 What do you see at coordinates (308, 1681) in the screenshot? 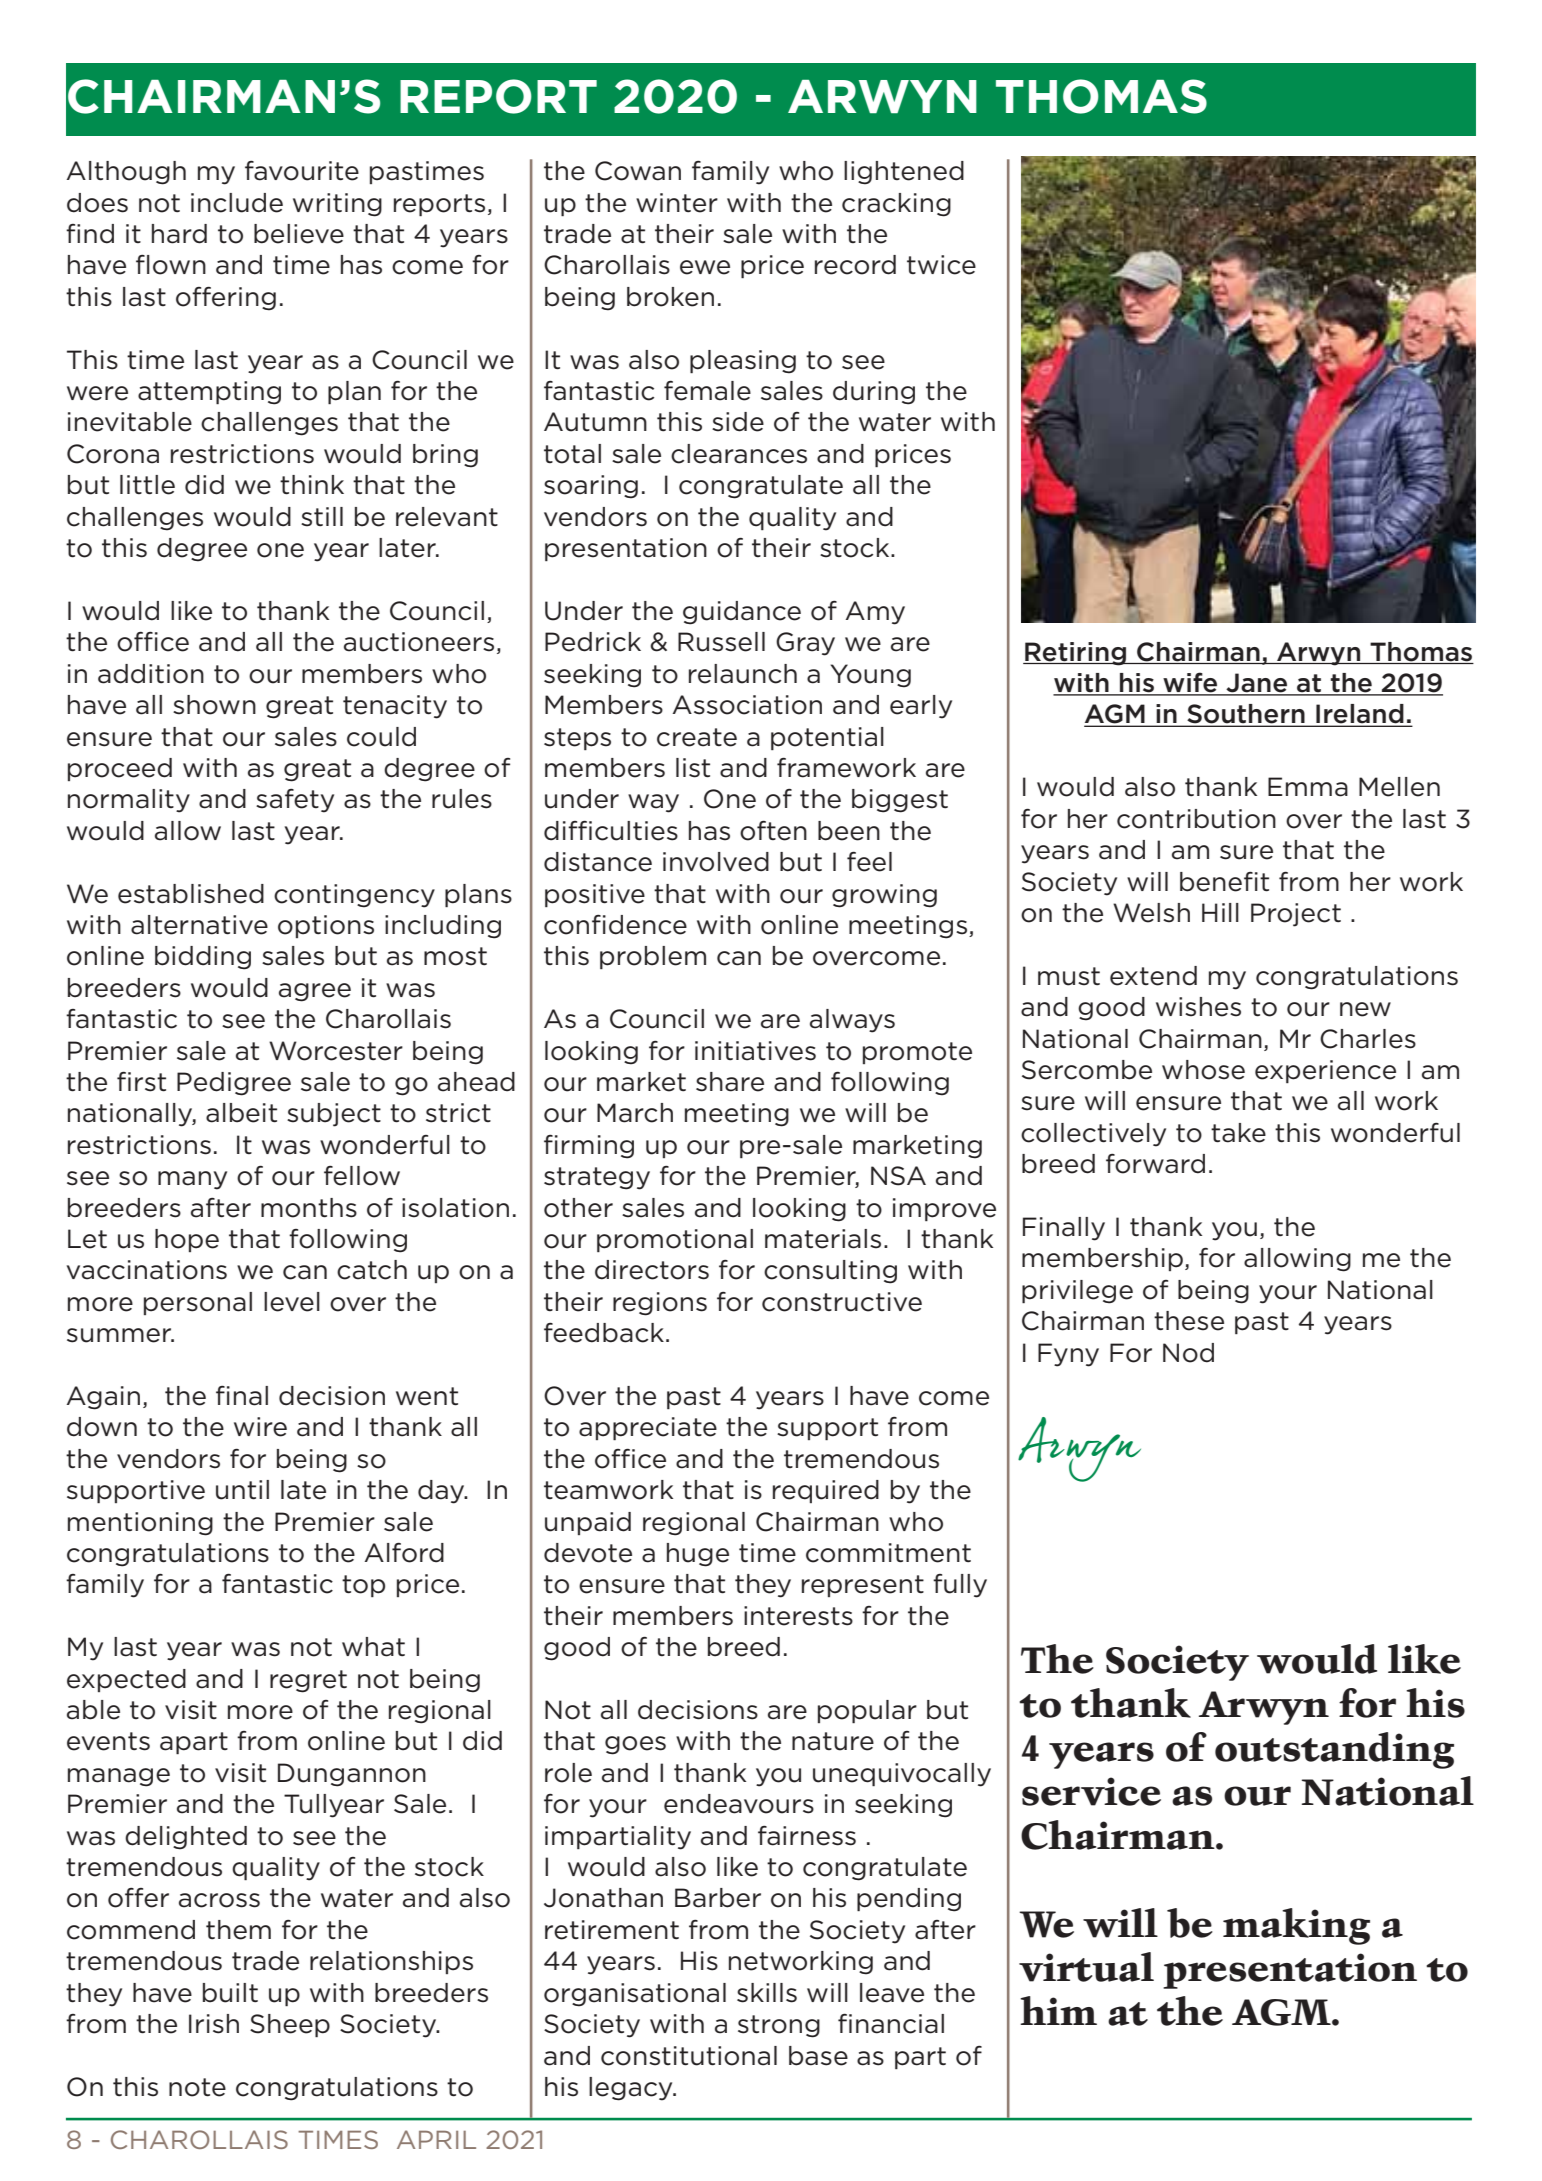
I see `regret` at bounding box center [308, 1681].
